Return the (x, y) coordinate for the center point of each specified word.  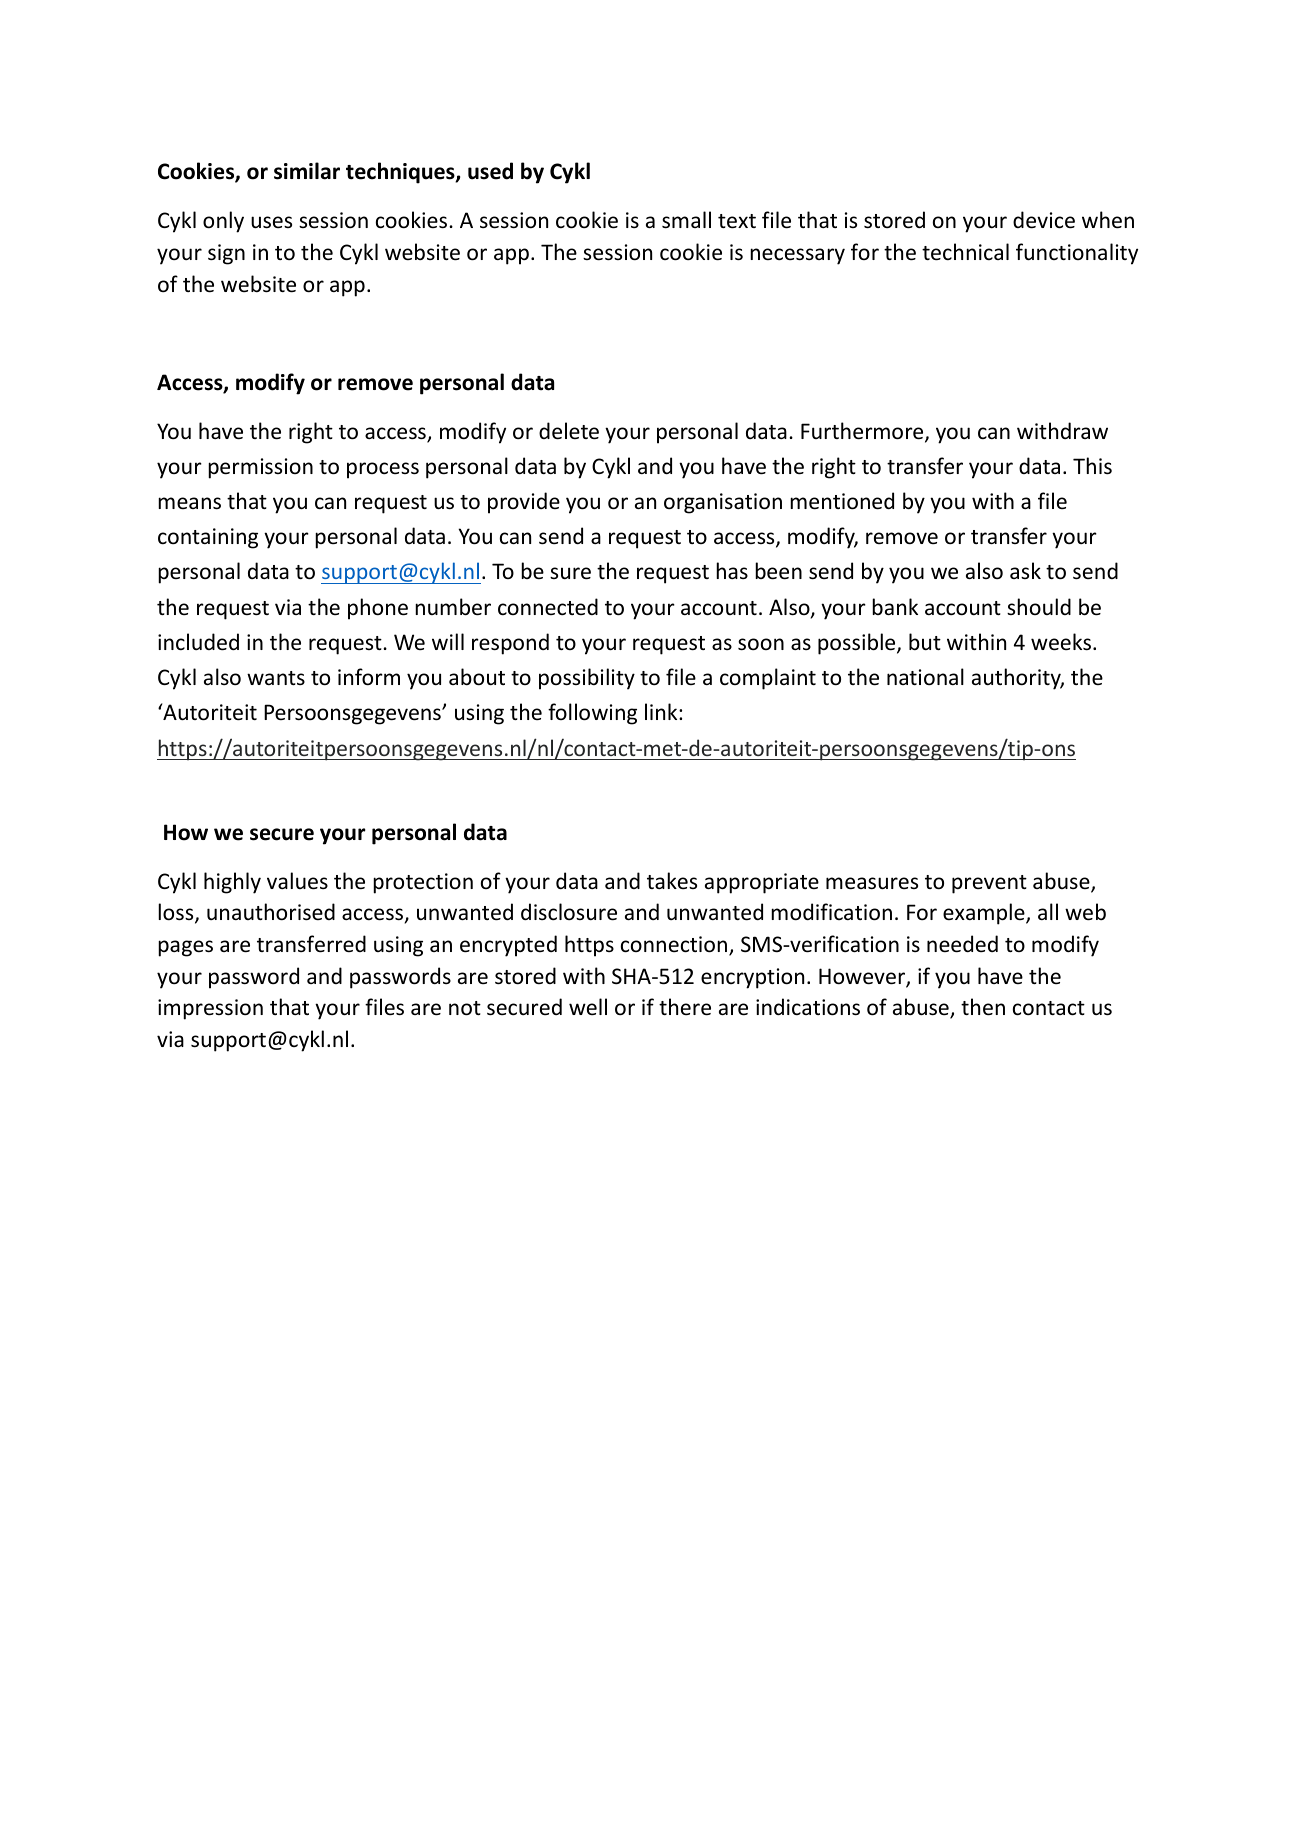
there (685, 1007)
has (732, 570)
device (1044, 220)
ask (1025, 570)
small (686, 220)
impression (210, 1009)
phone (378, 609)
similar (307, 171)
